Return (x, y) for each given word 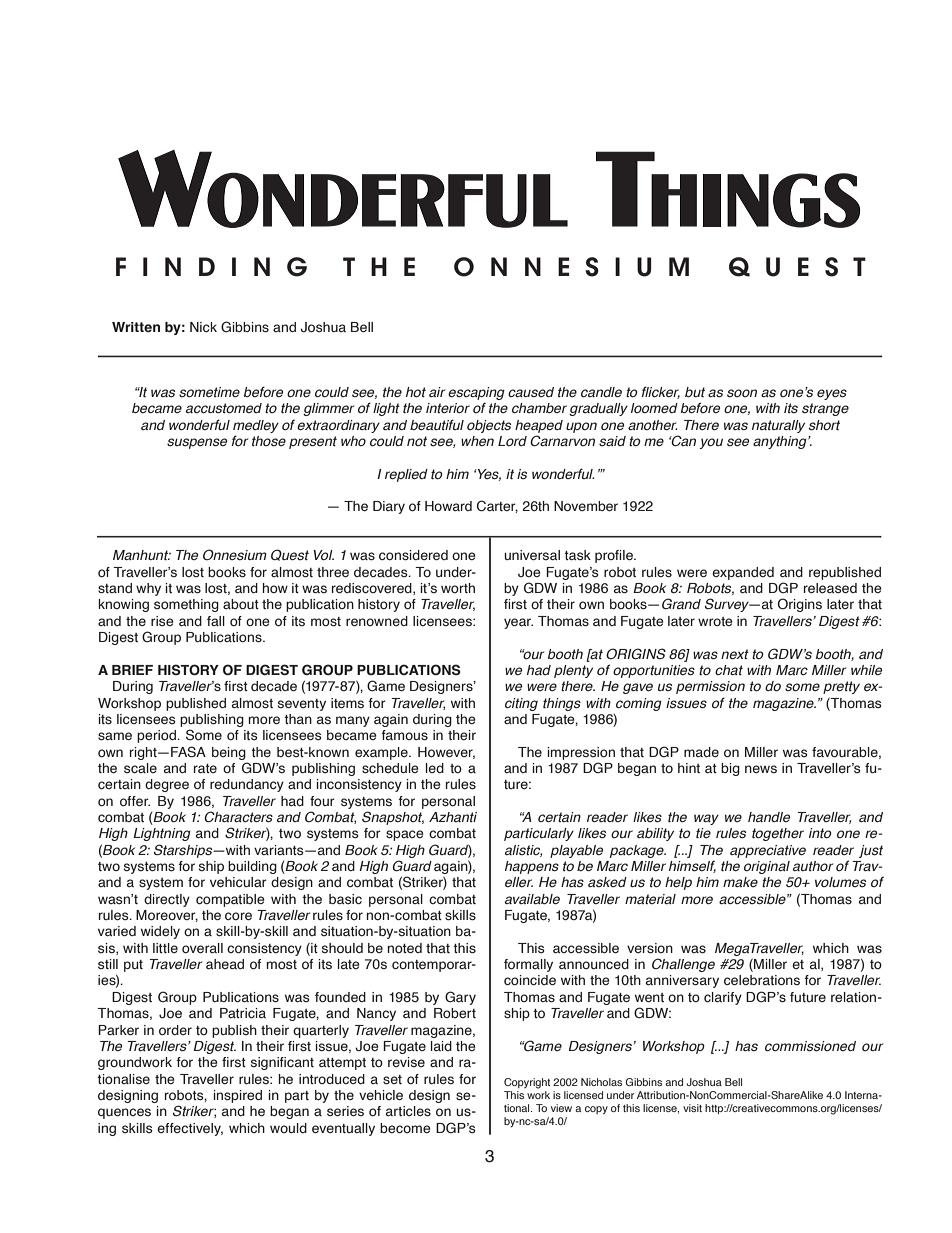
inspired (238, 1096)
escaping (476, 393)
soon (742, 393)
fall (216, 621)
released (830, 588)
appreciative (768, 851)
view (561, 1108)
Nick (203, 327)
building (252, 867)
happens (532, 867)
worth (458, 588)
